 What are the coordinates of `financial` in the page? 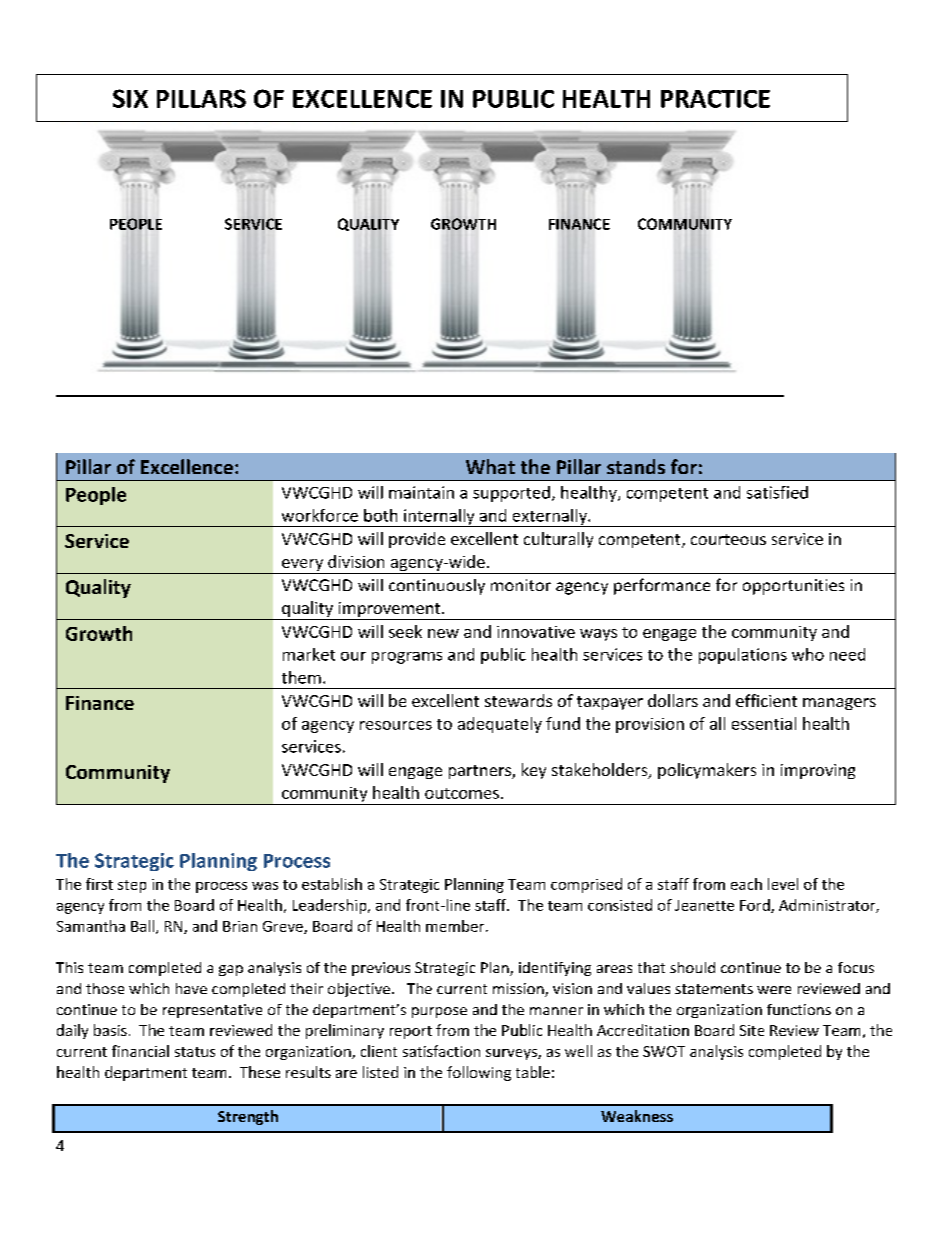 It's located at (140, 1051).
